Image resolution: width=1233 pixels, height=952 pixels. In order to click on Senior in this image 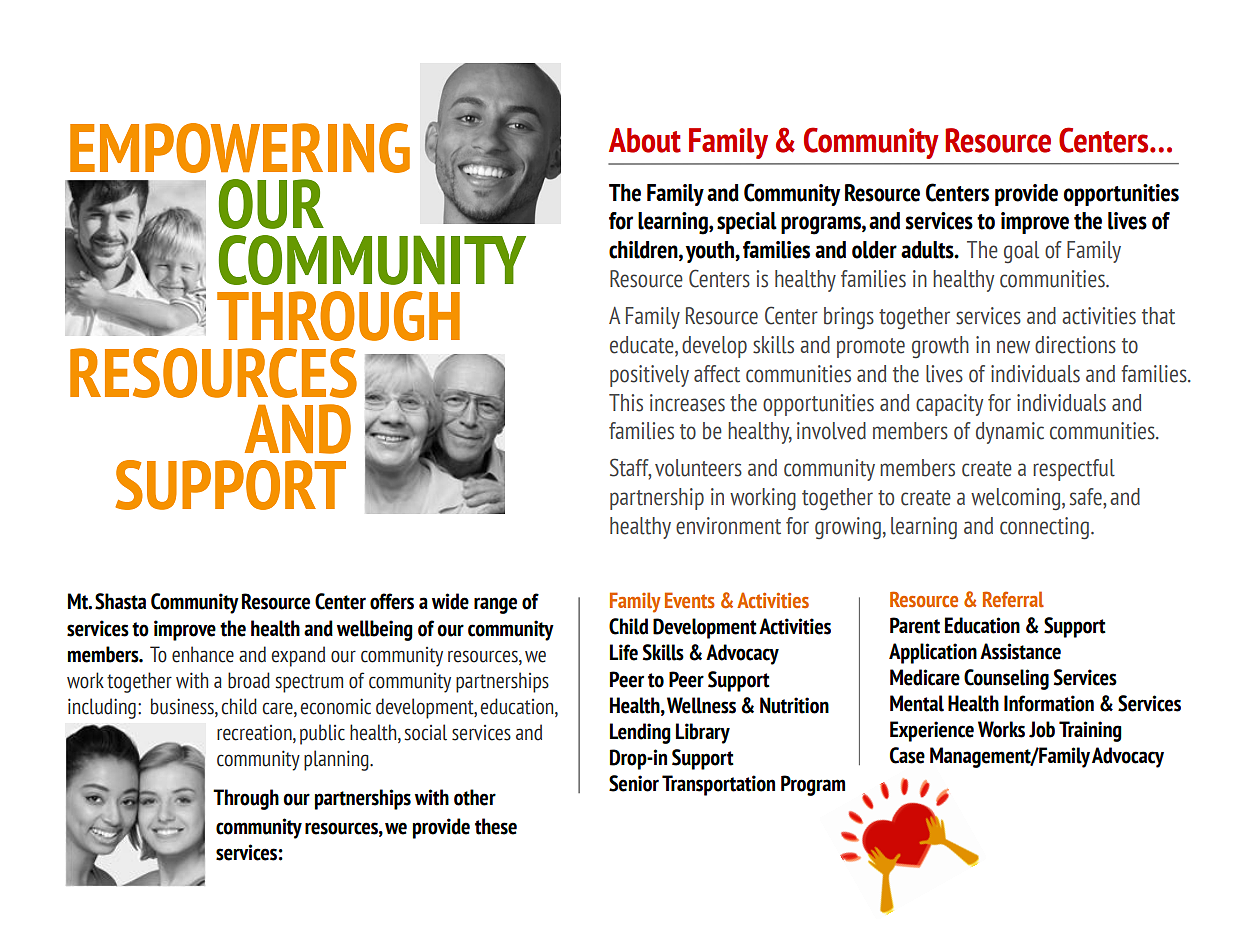, I will do `click(634, 783)`.
